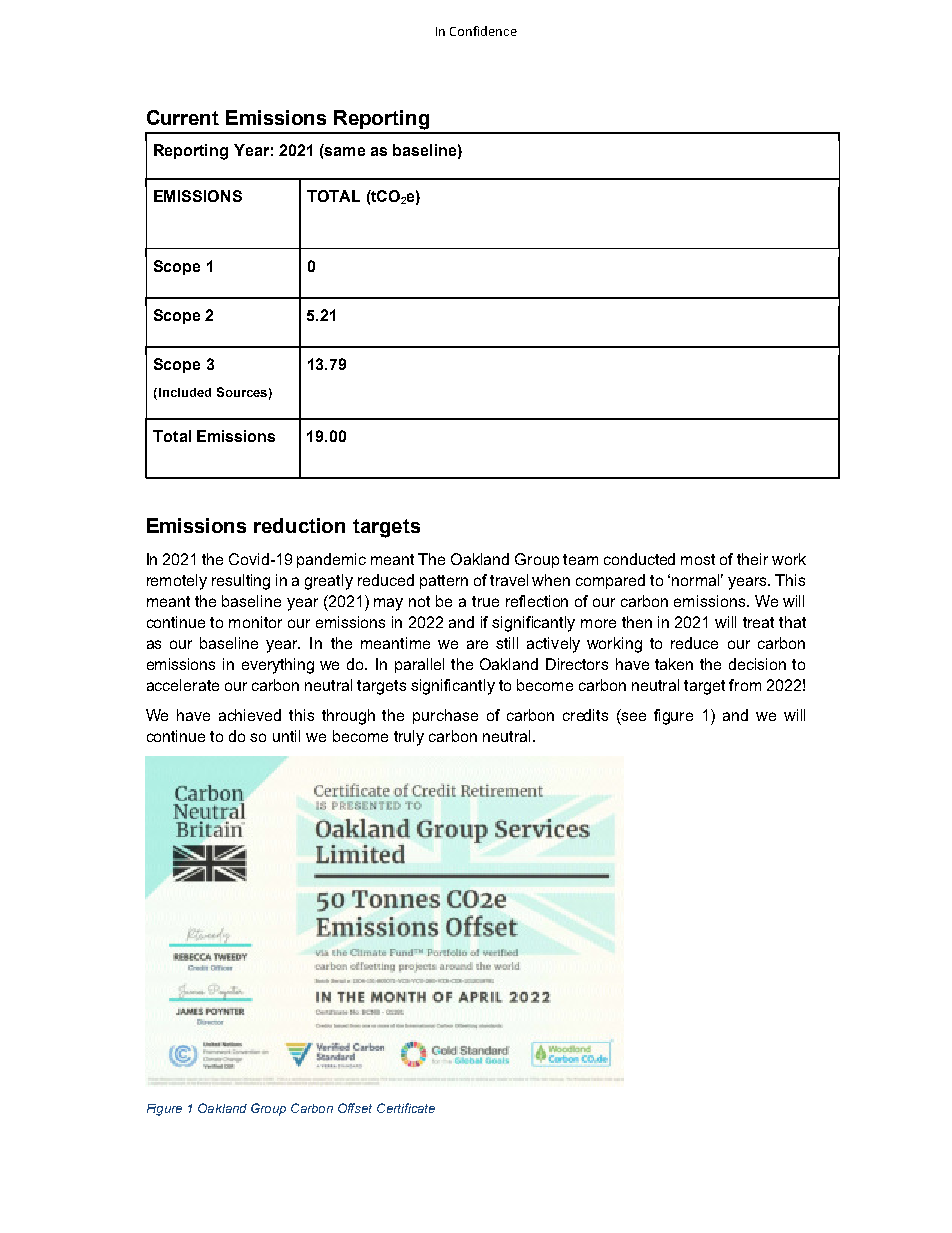 The width and height of the screenshot is (952, 1233). What do you see at coordinates (580, 559) in the screenshot?
I see `team` at bounding box center [580, 559].
